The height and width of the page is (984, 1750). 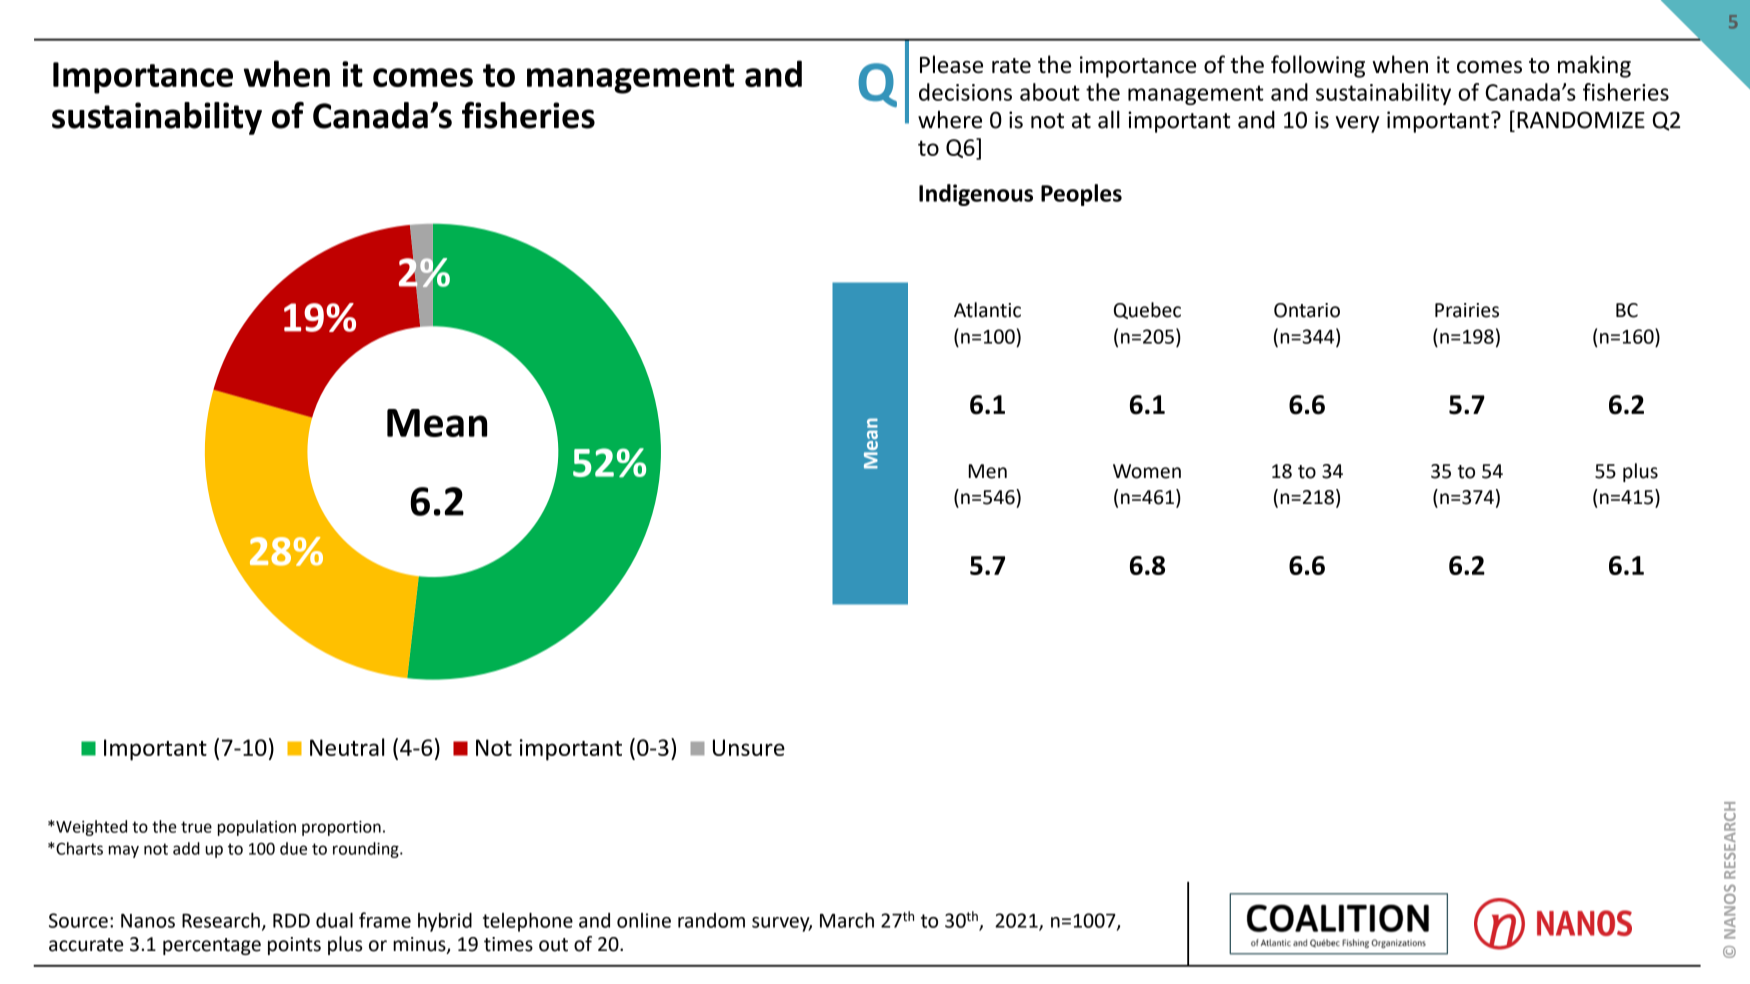 I want to click on March, so click(x=847, y=920).
